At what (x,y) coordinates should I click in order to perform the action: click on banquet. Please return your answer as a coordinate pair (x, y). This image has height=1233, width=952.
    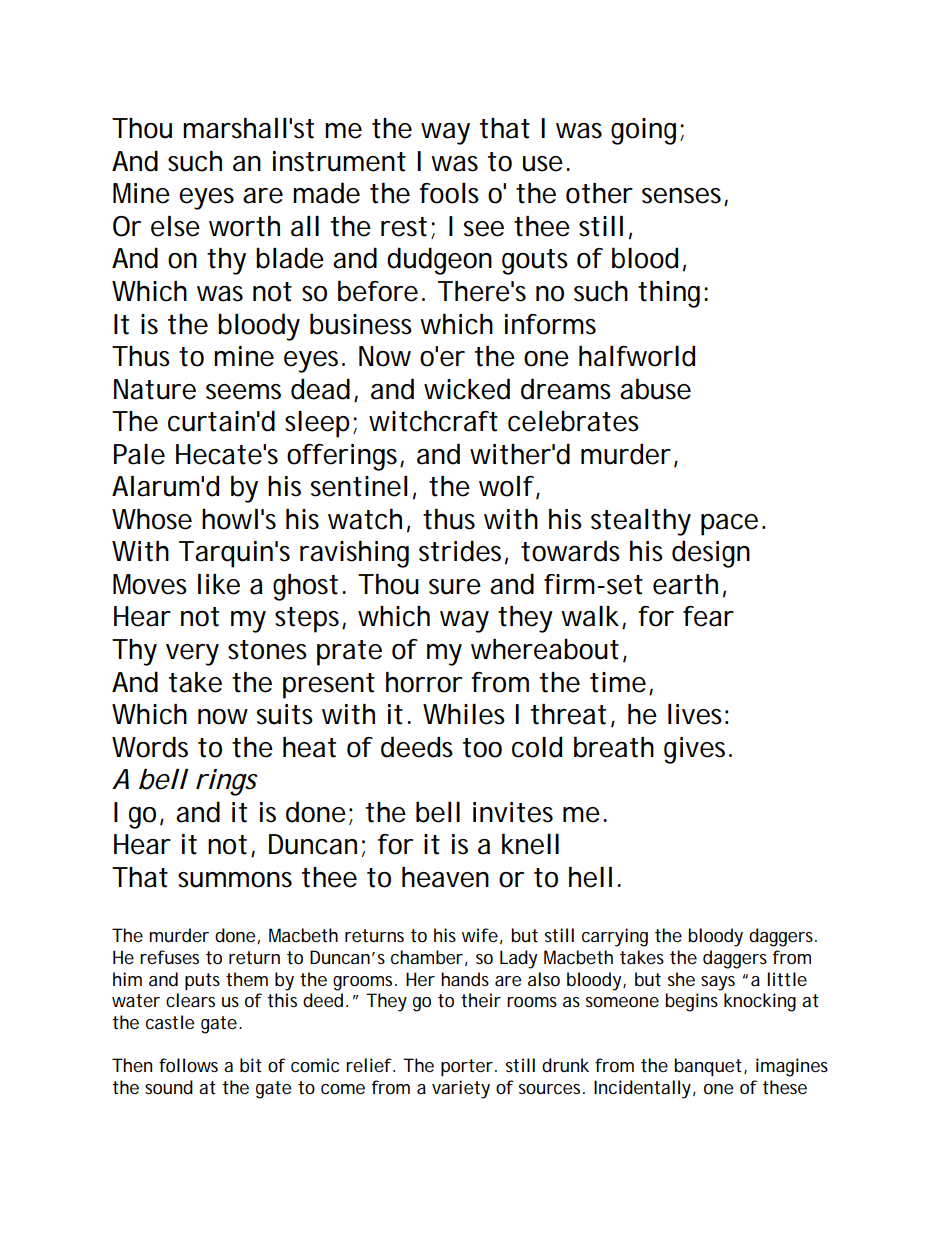
    Looking at the image, I should click on (709, 1067).
